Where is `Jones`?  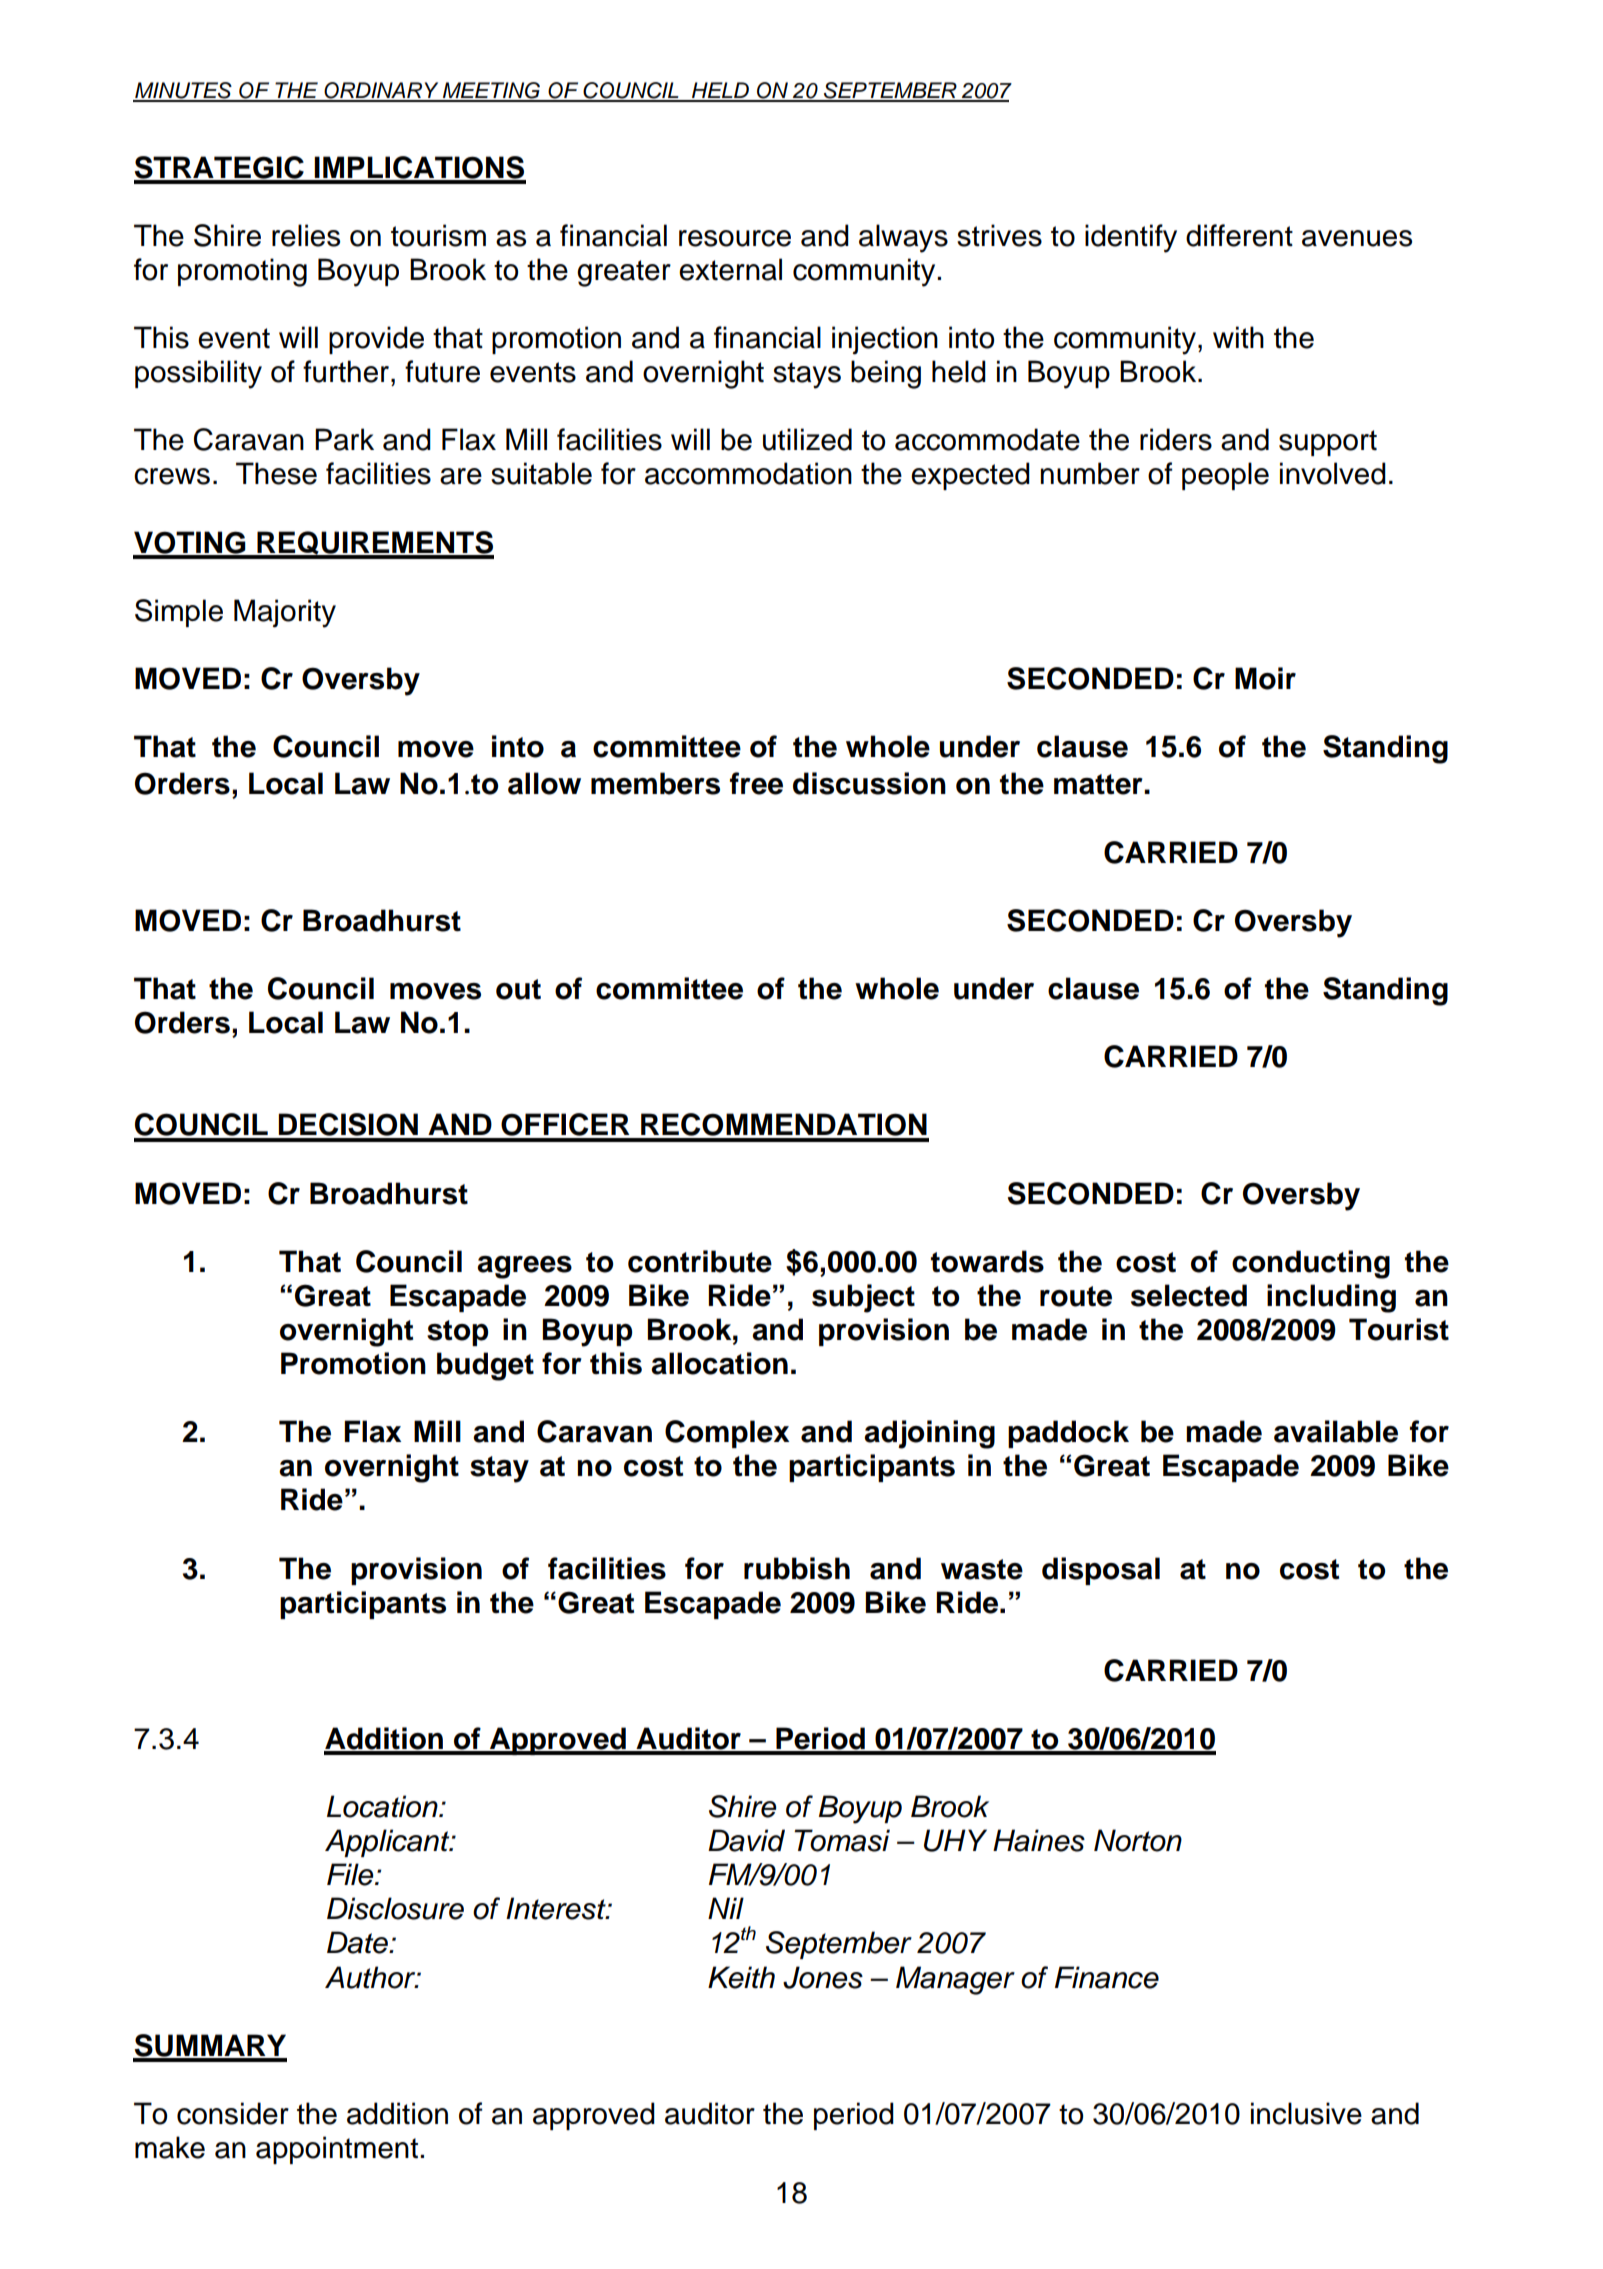
Jones is located at coordinates (823, 1977).
